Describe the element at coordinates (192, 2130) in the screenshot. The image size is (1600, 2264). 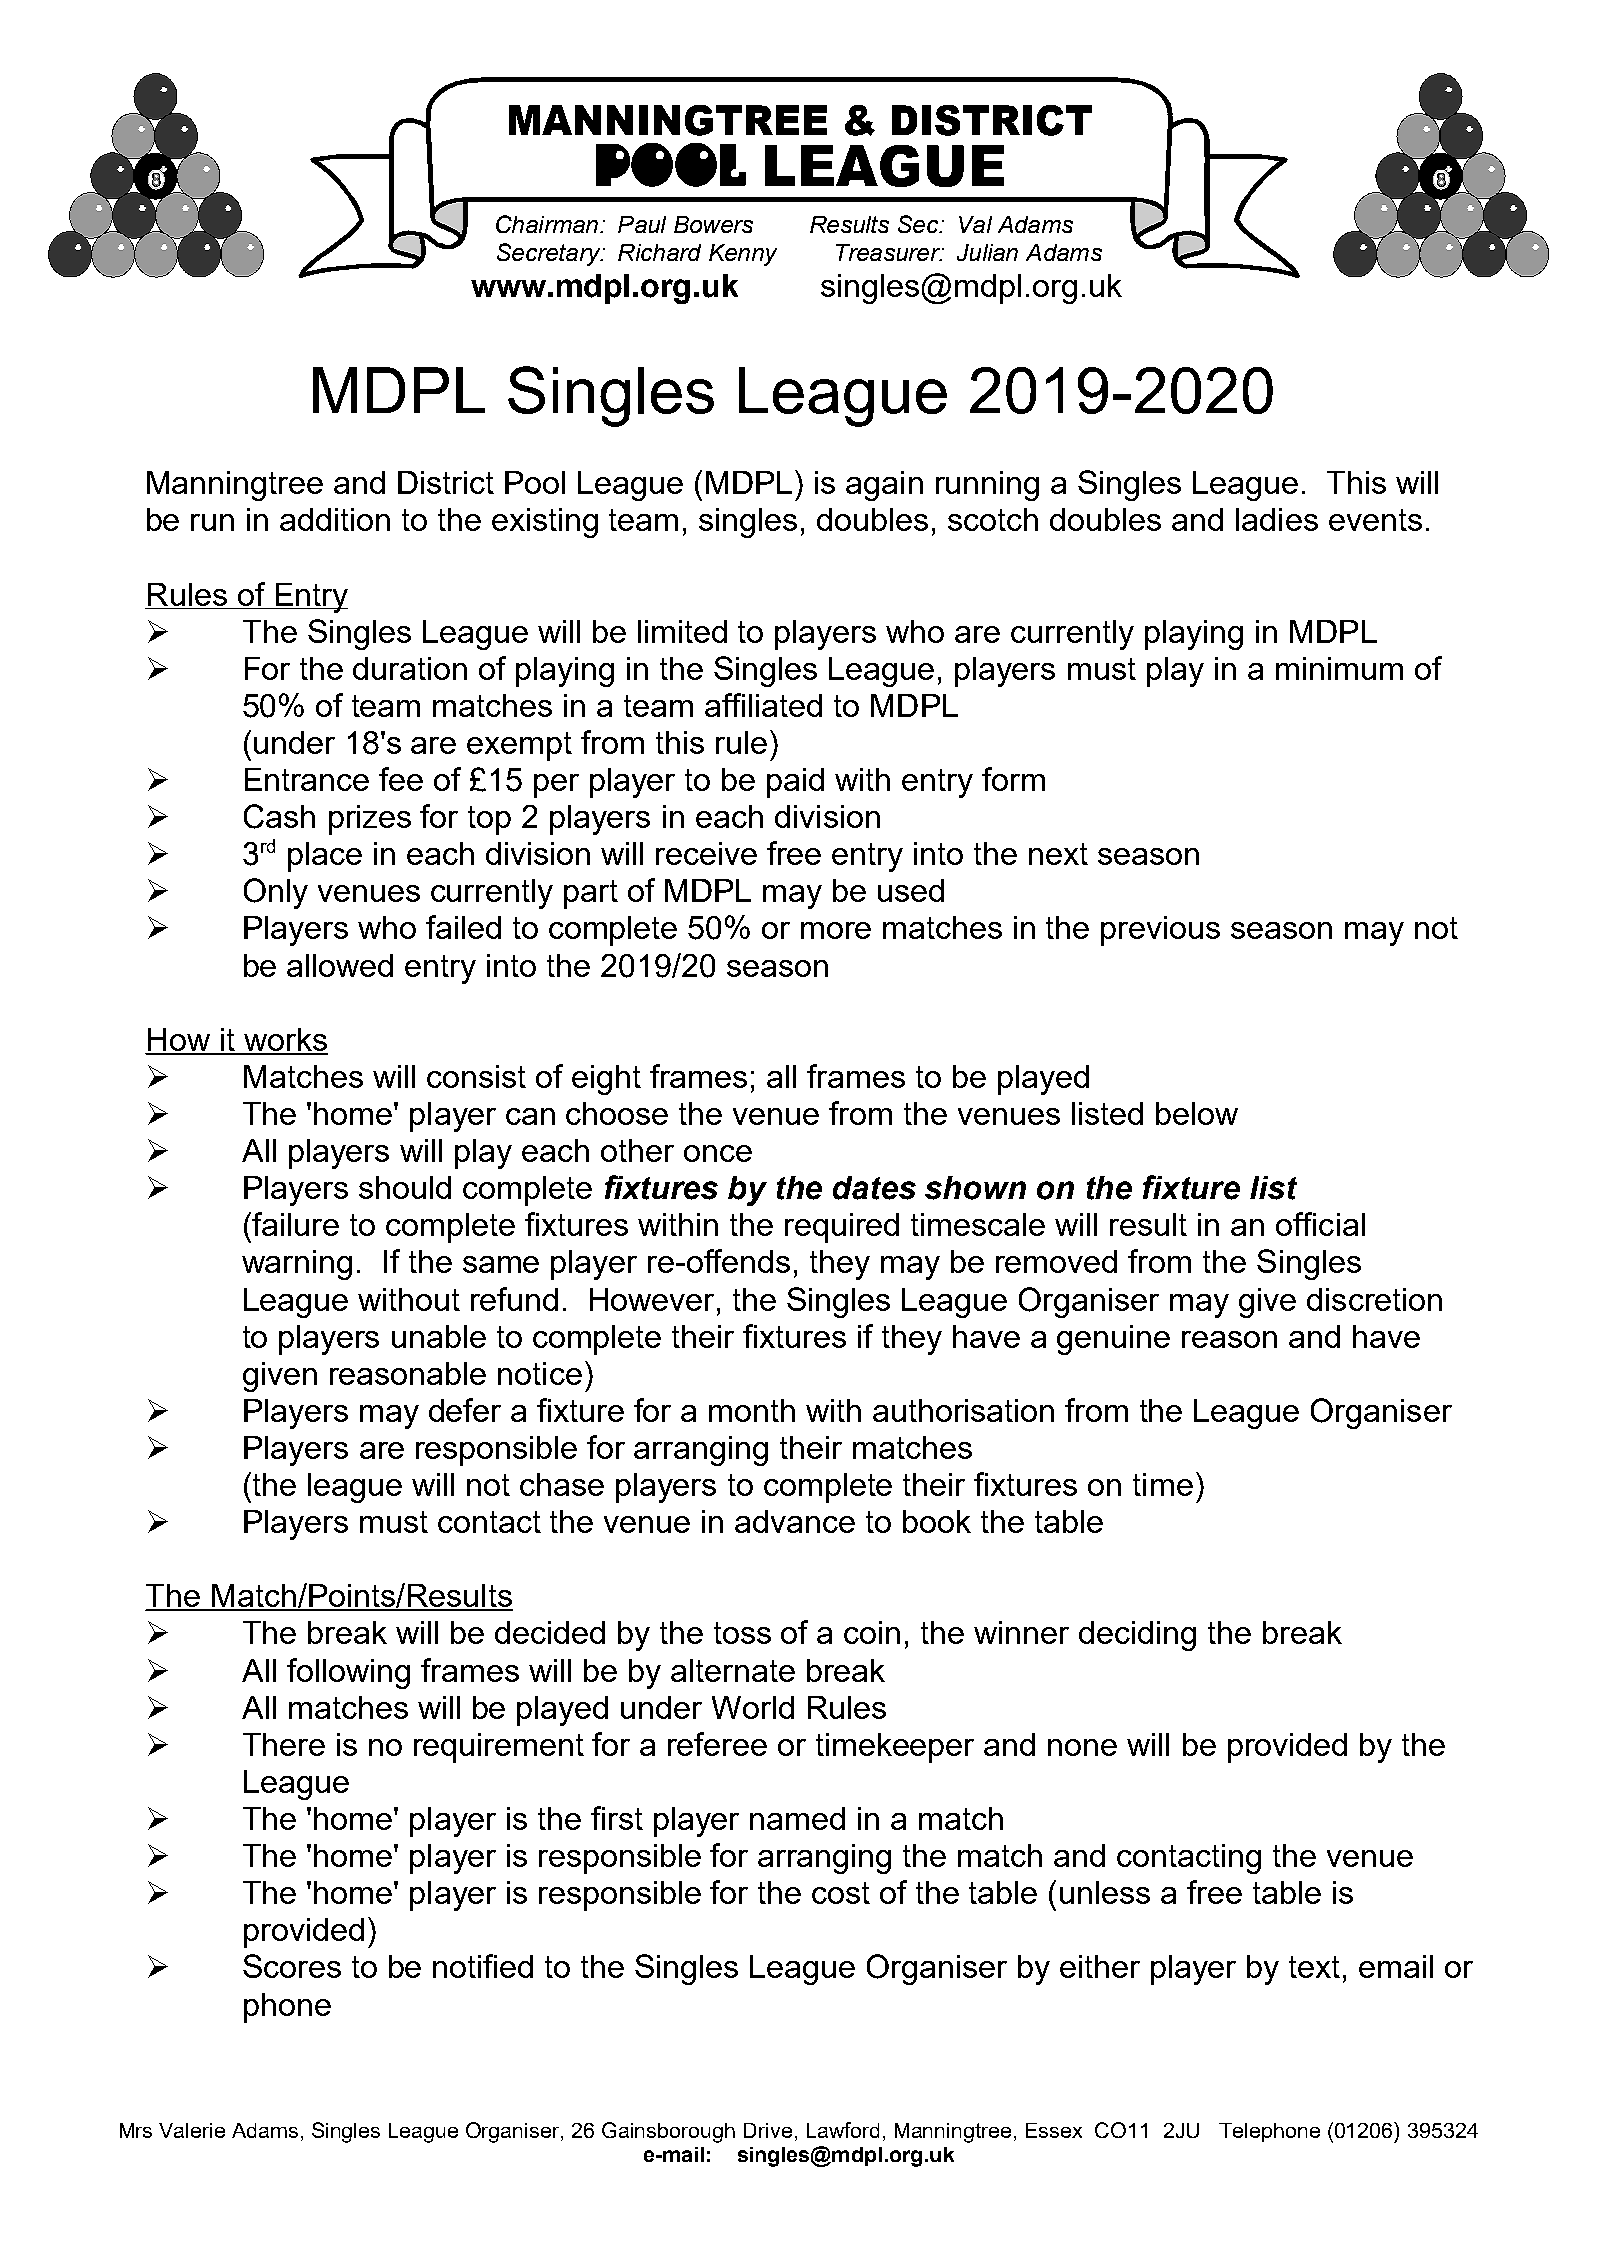
I see `Valerie` at that location.
